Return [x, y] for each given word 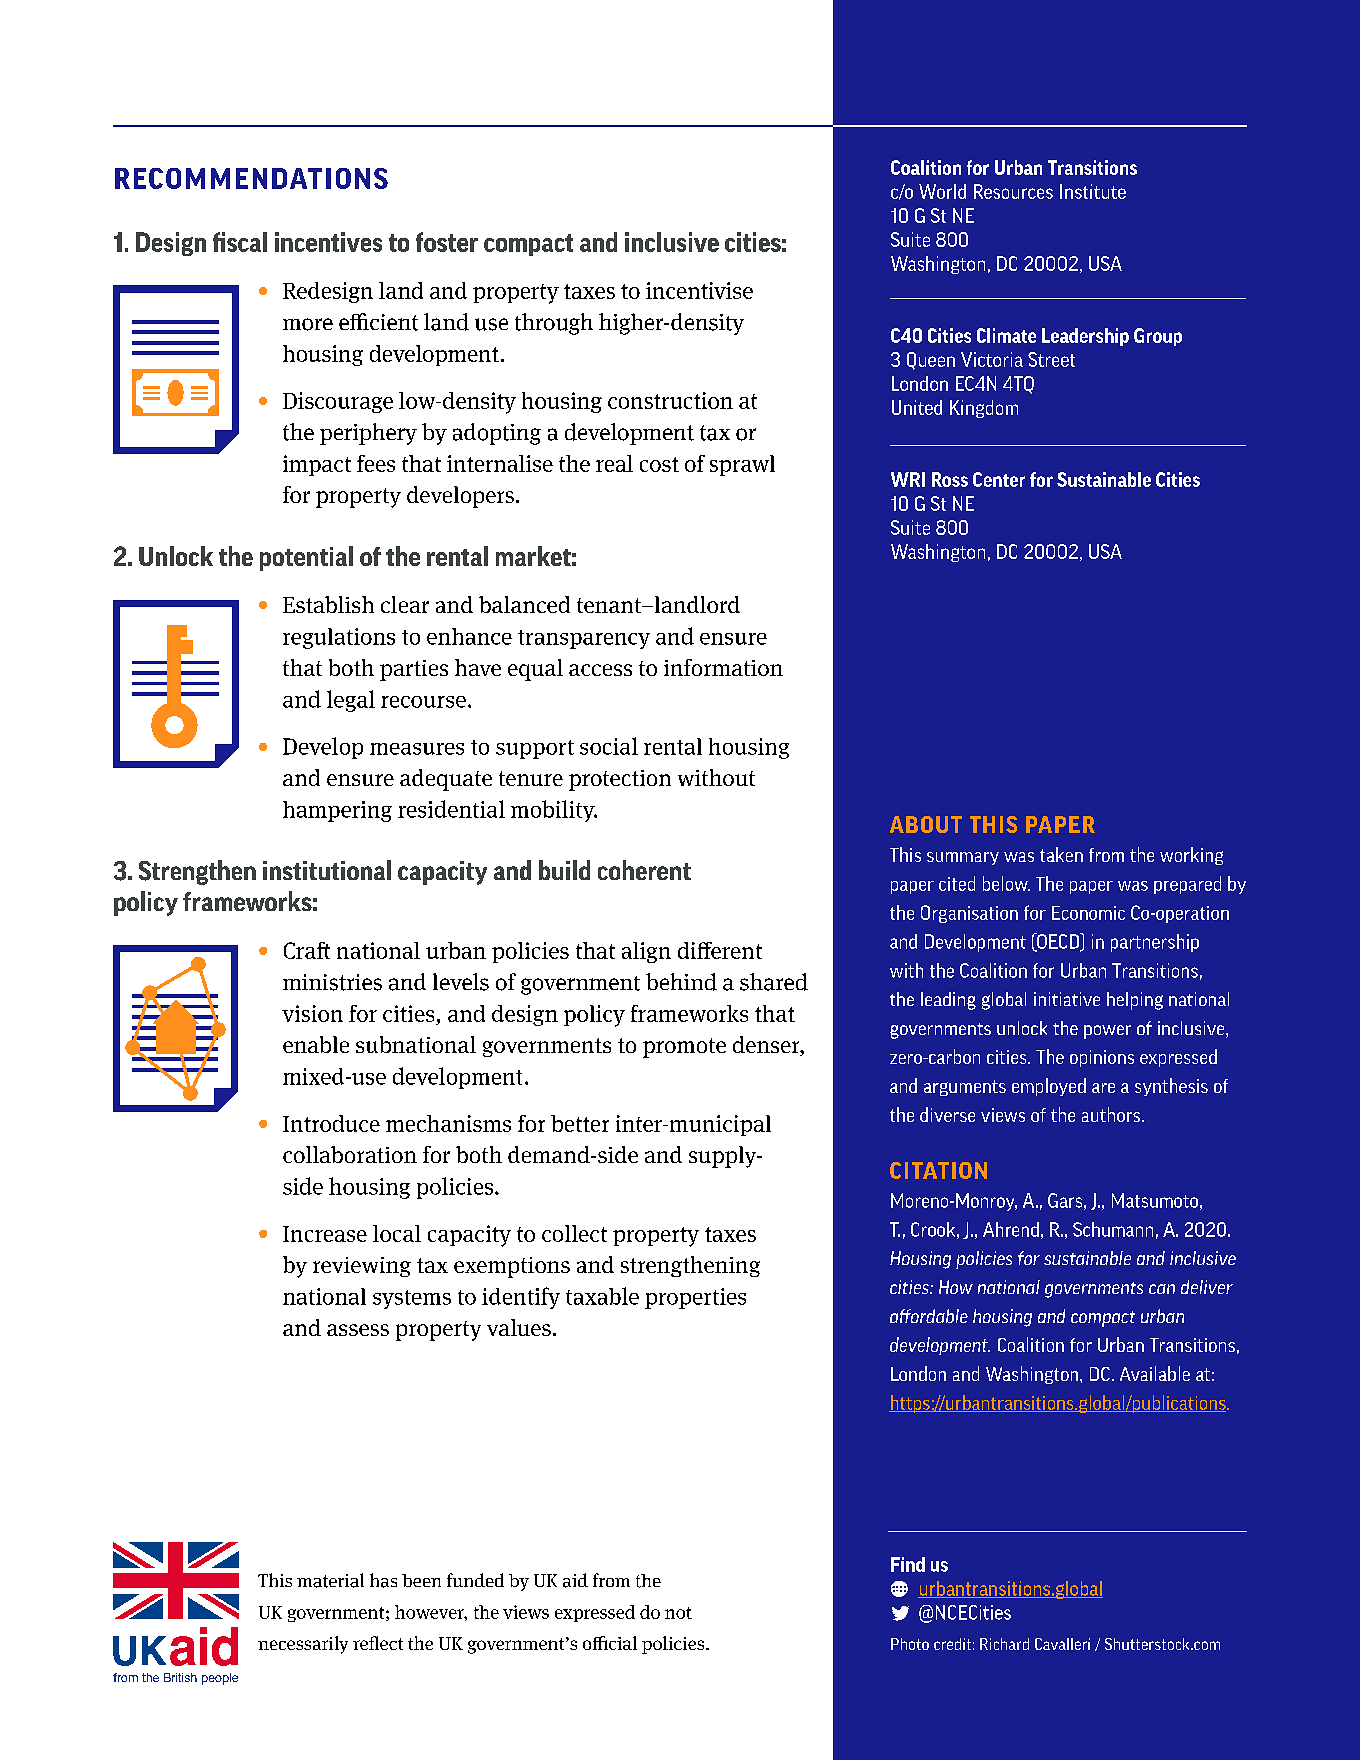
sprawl [742, 465]
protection [620, 780]
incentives [328, 242]
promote [684, 1048]
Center [999, 479]
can [1162, 1289]
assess [358, 1330]
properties [695, 1298]
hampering [337, 811]
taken [1061, 854]
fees [376, 463]
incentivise [699, 290]
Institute [1093, 191]
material [330, 1580]
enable [316, 1044]
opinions [1102, 1058]
